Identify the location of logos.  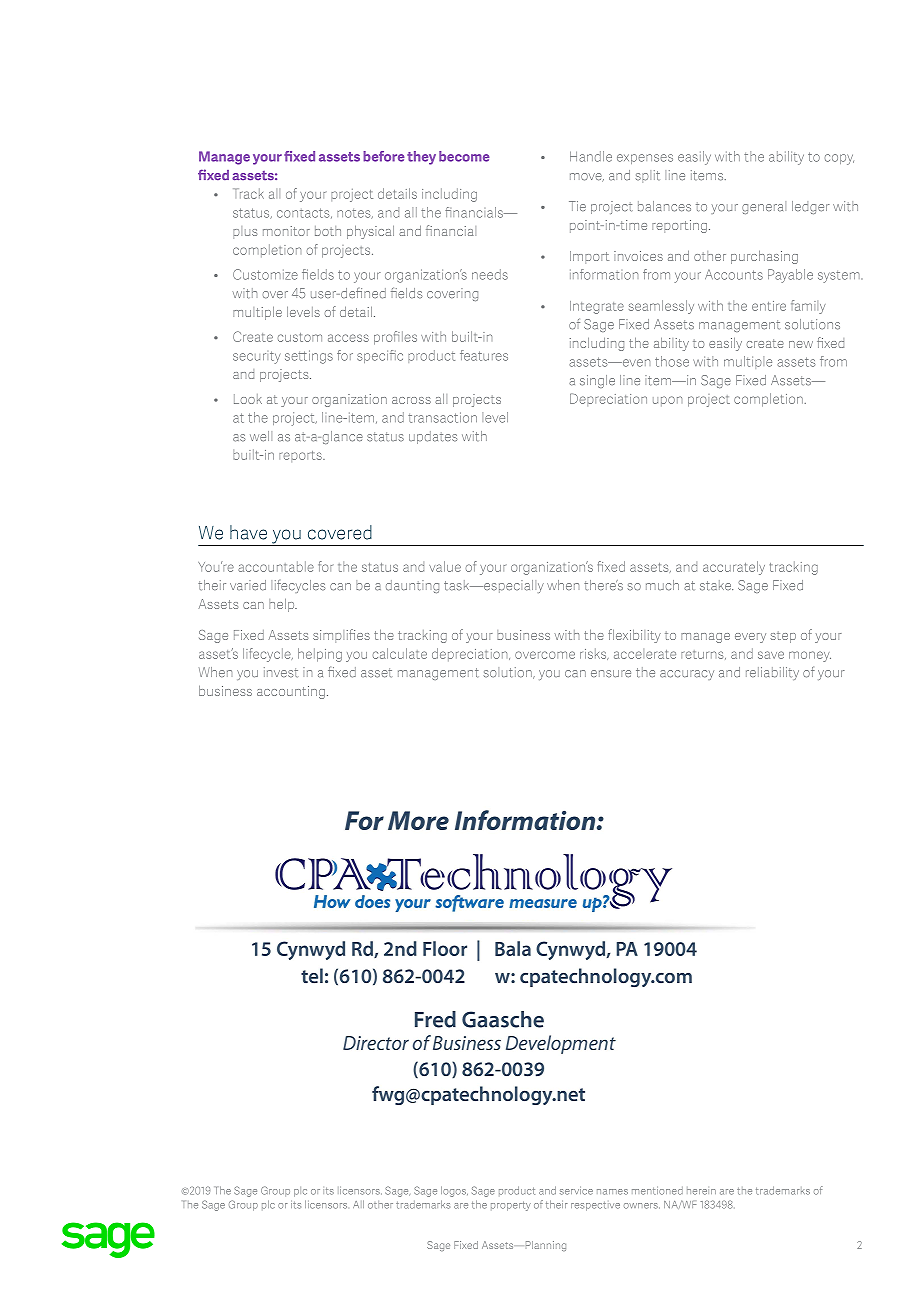
(454, 1191).
